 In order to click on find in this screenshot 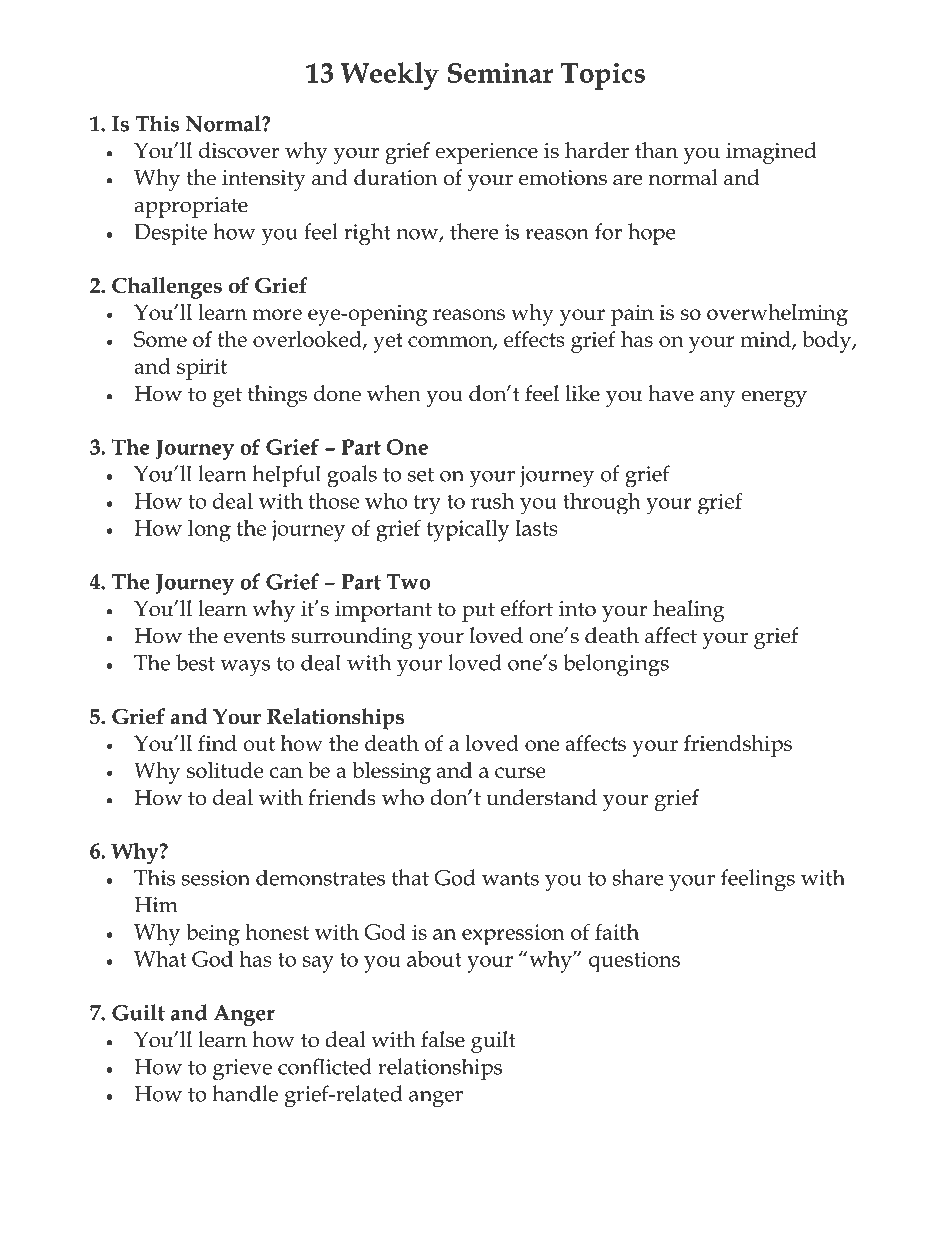, I will do `click(217, 743)`.
